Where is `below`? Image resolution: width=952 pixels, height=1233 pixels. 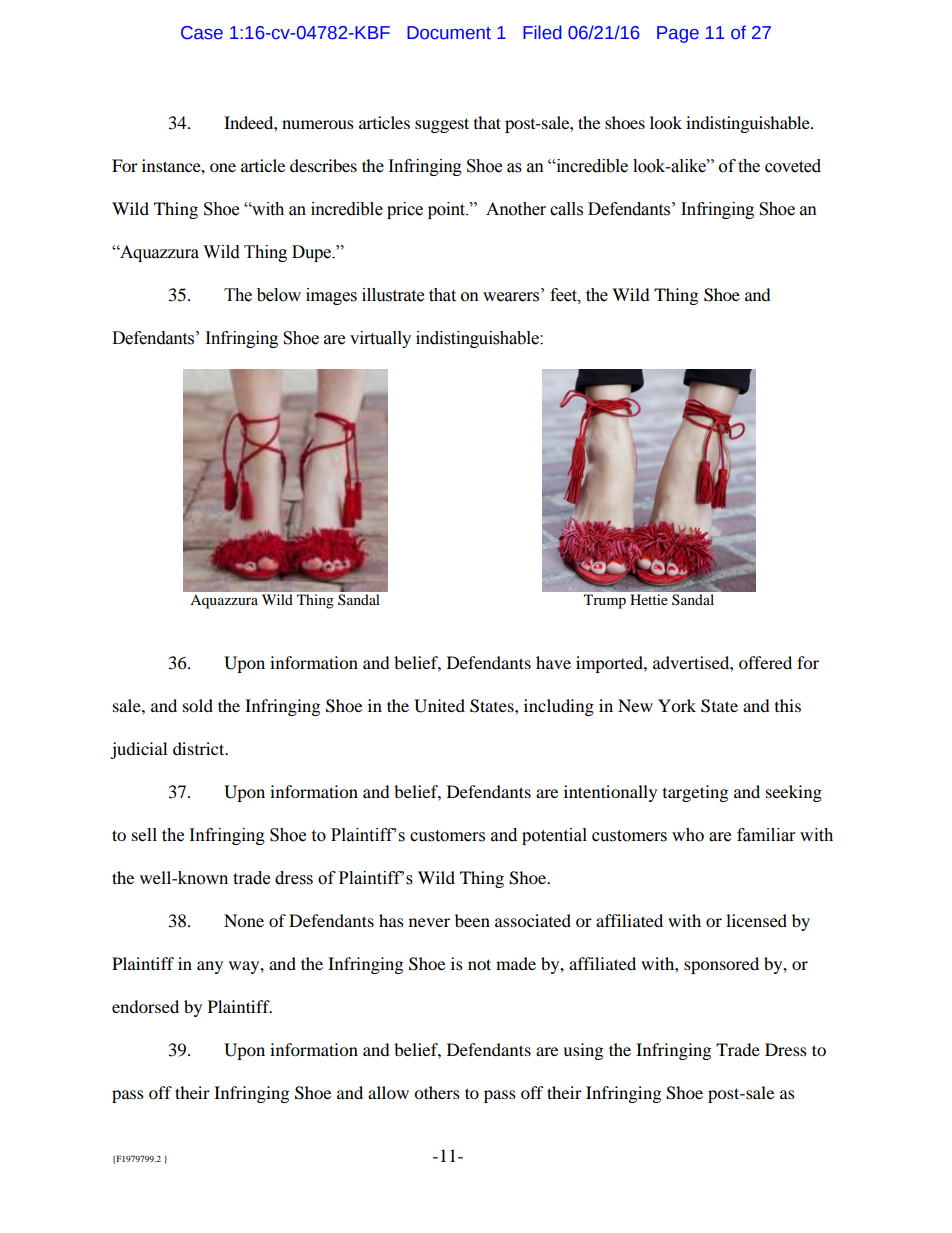
below is located at coordinates (279, 295).
